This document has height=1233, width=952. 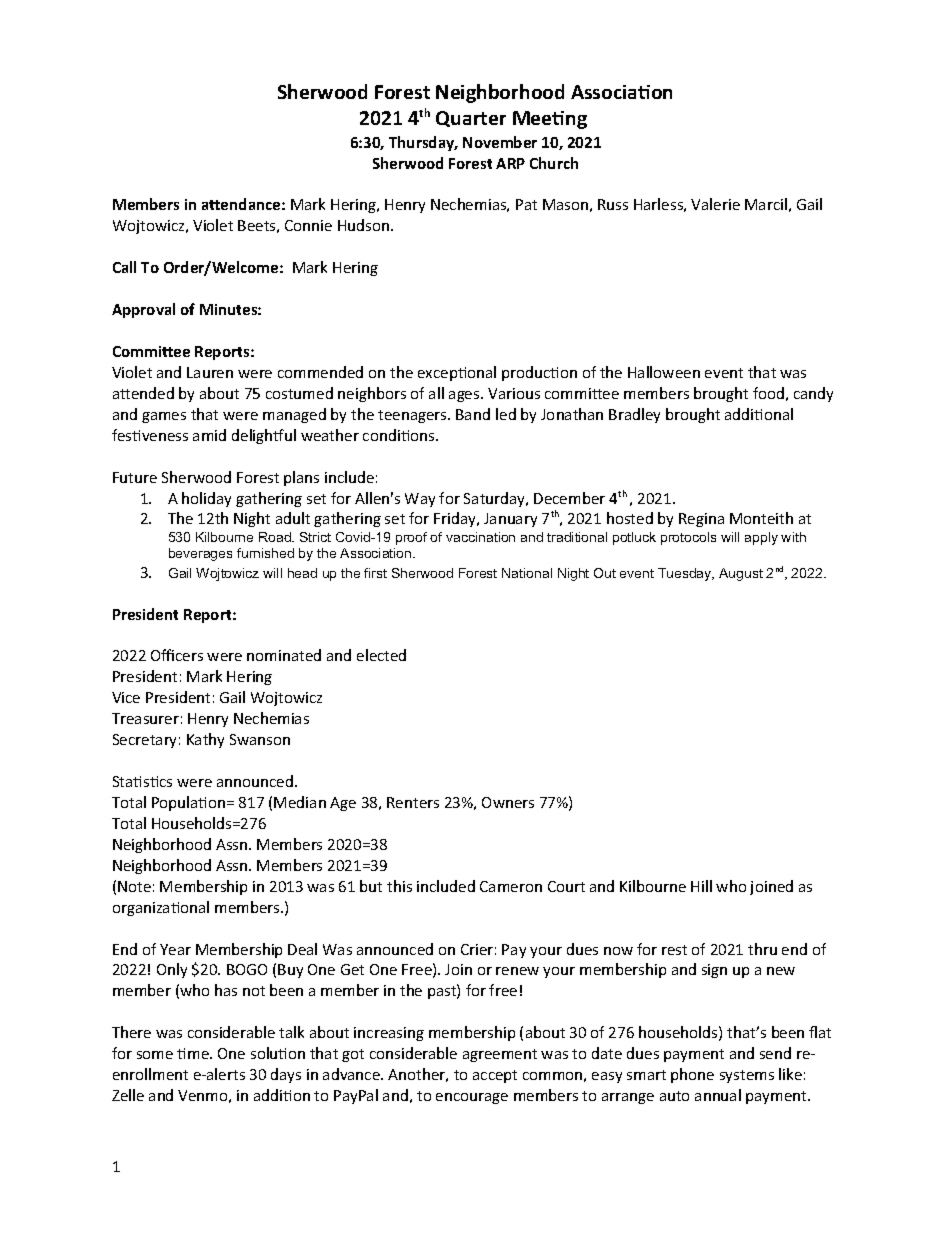 I want to click on Band, so click(x=473, y=414).
